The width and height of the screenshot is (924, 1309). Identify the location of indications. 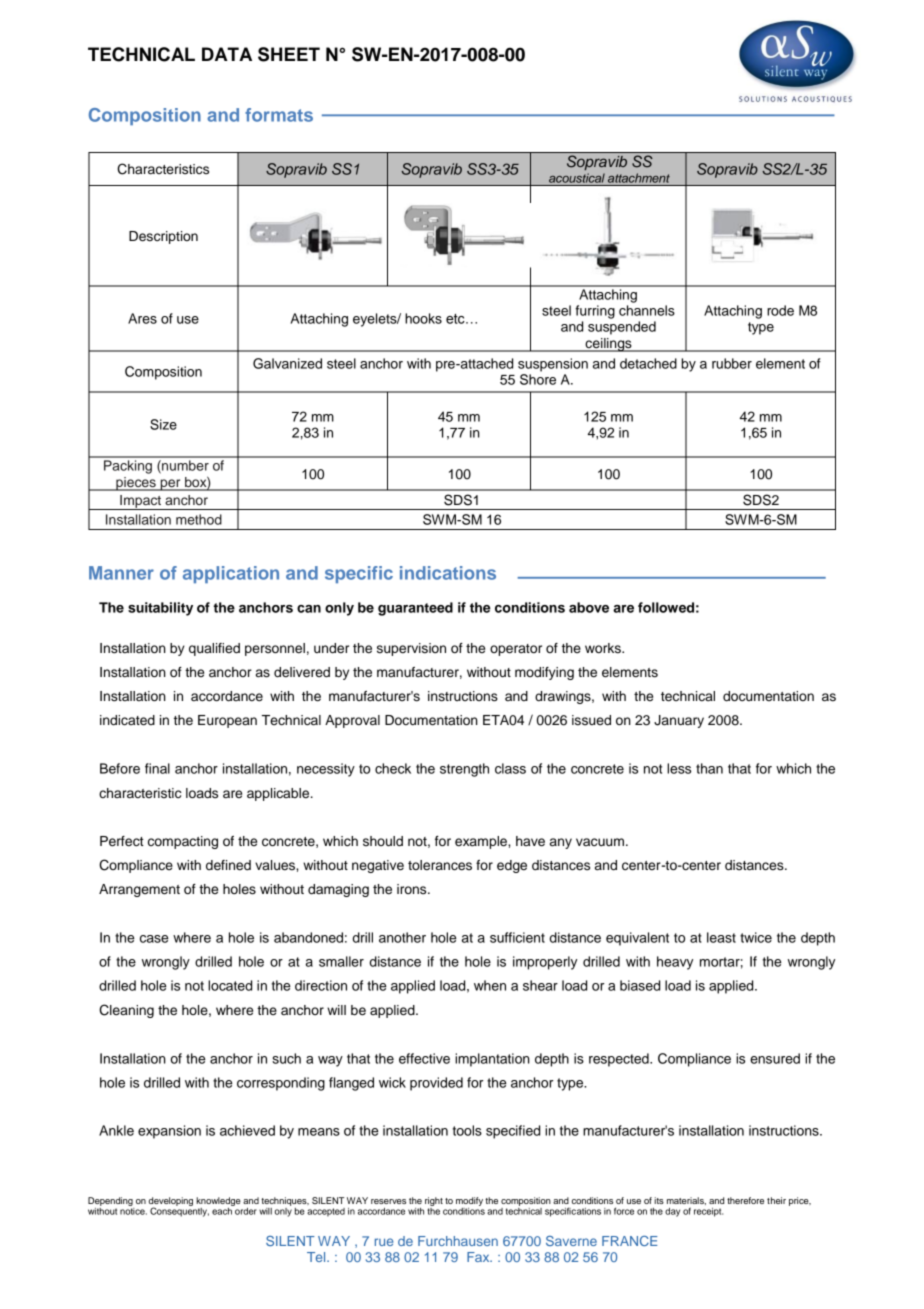
(448, 573).
